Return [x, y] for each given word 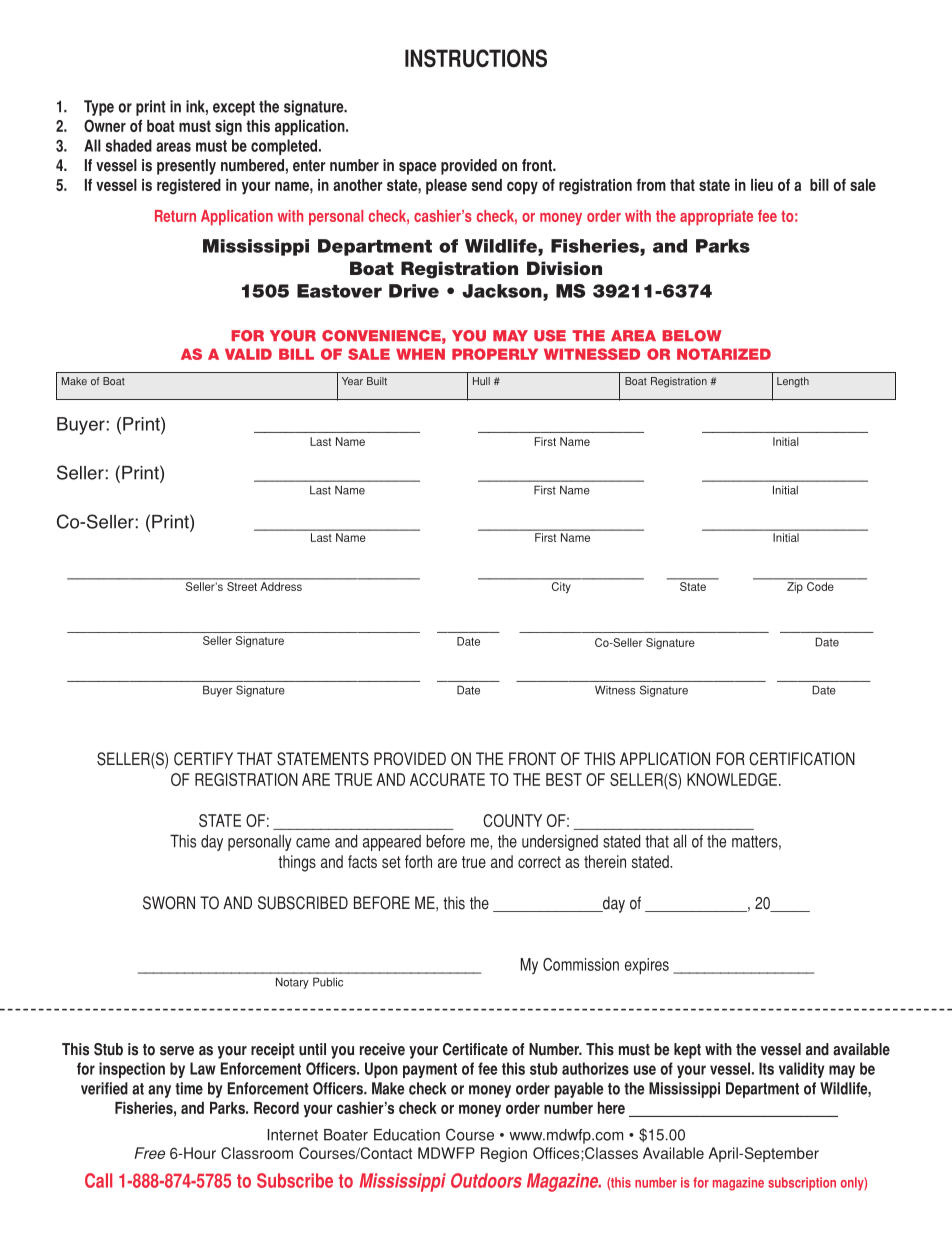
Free [149, 1153]
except [234, 108]
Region [504, 1154]
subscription [802, 1184]
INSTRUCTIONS [476, 58]
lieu [762, 185]
